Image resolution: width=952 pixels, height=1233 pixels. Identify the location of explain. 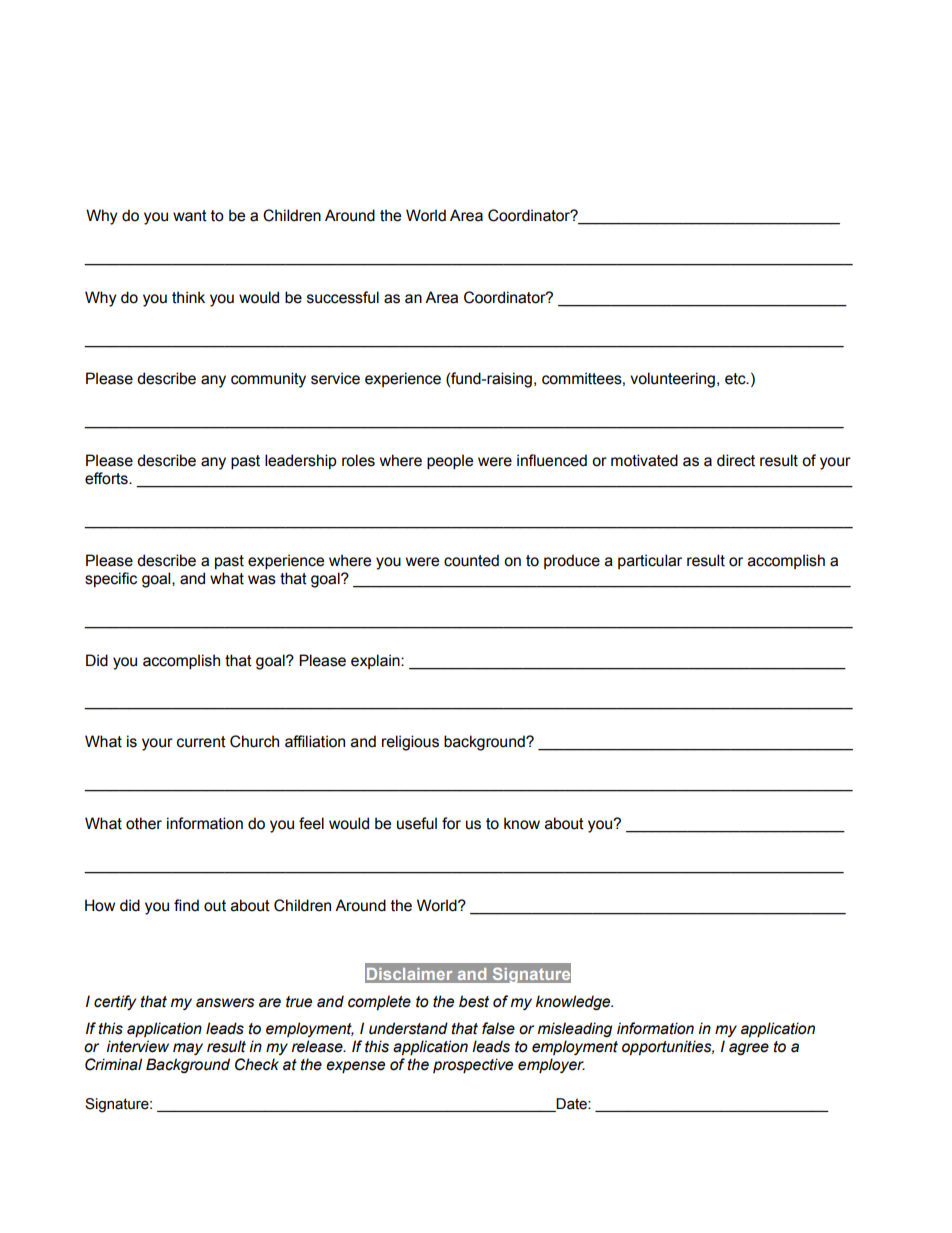
(376, 661).
